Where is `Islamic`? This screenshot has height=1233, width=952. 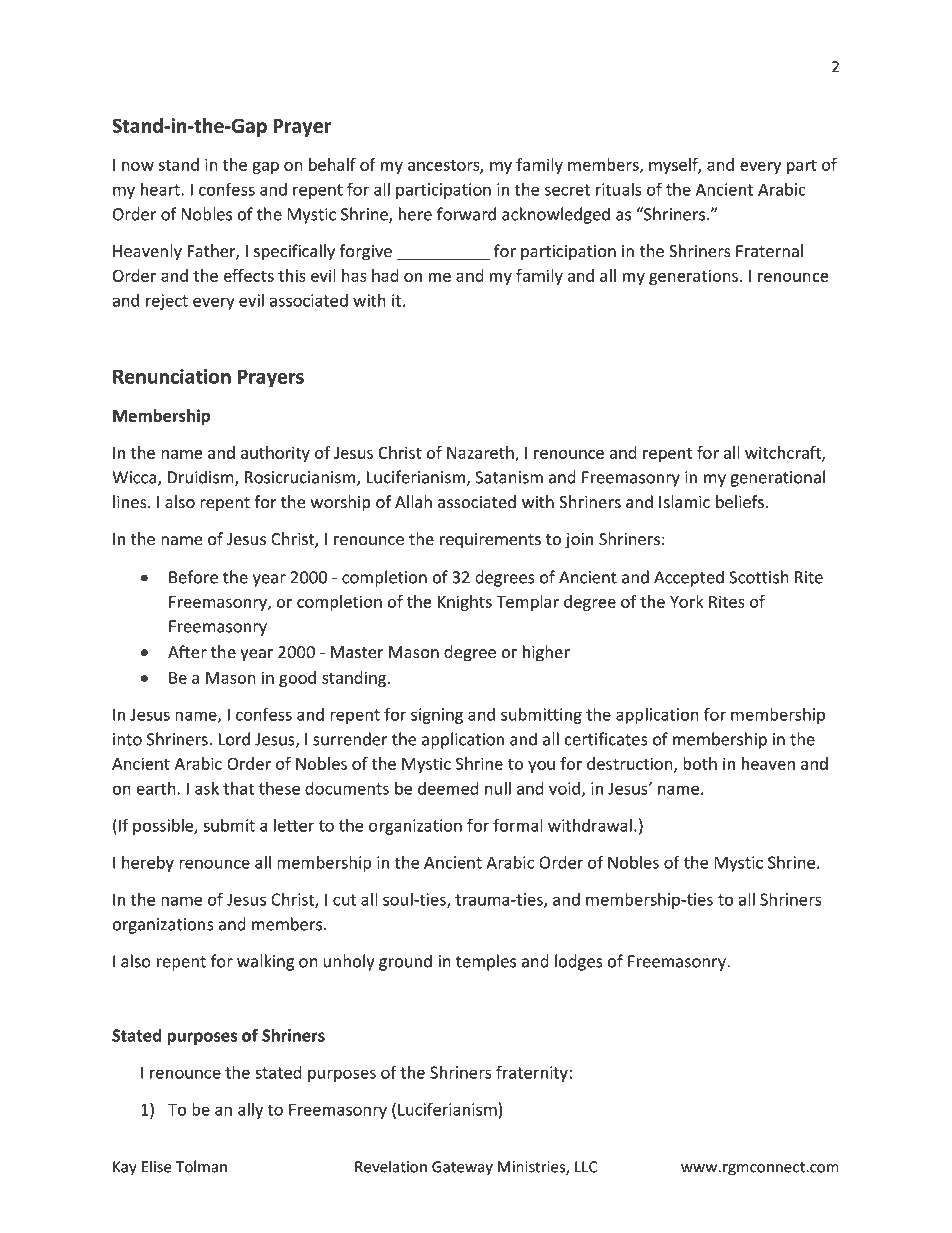 Islamic is located at coordinates (684, 502).
